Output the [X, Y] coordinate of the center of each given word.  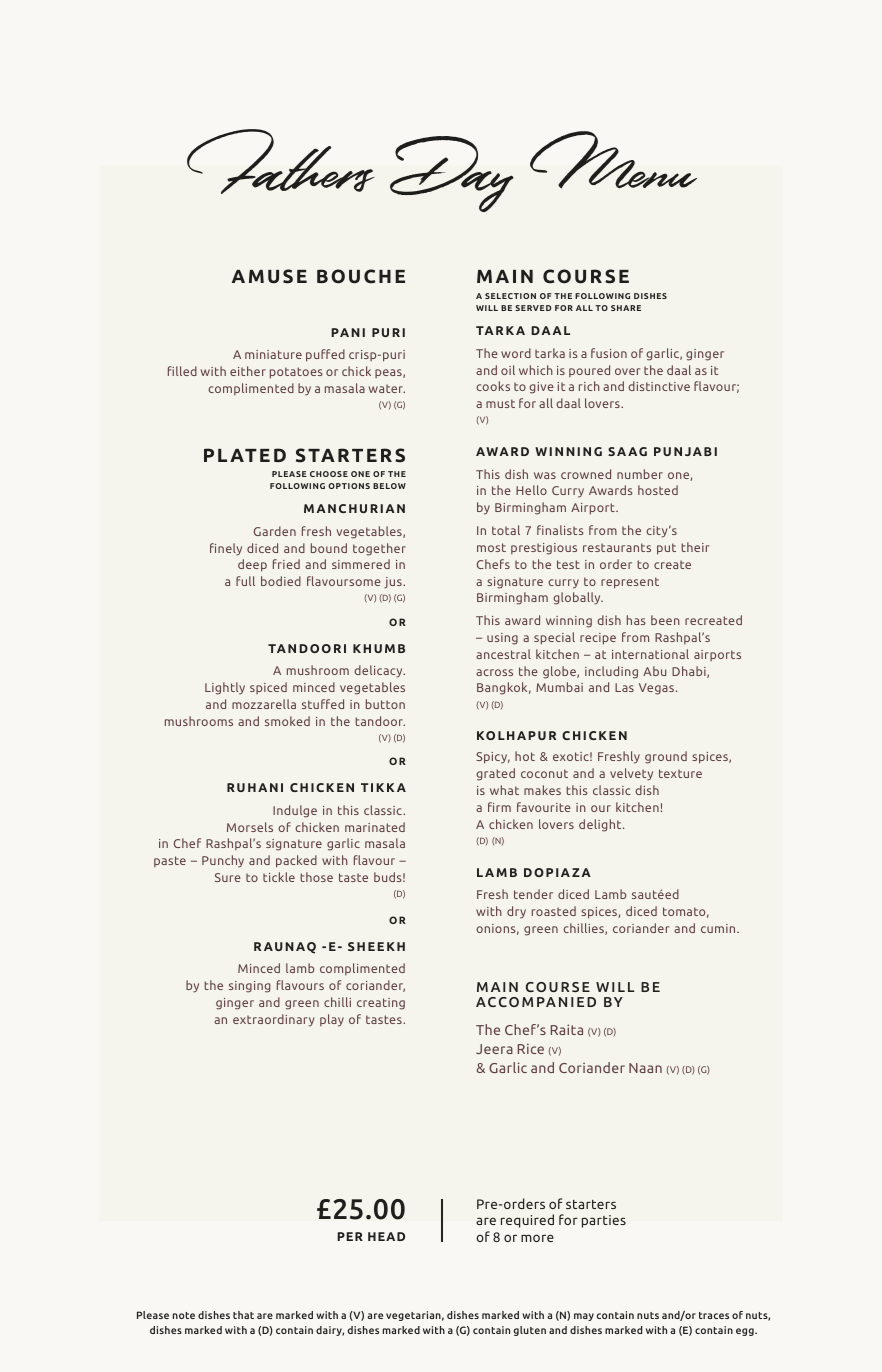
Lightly [225, 688]
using [502, 639]
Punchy [223, 861]
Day [452, 174]
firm [499, 807]
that [243, 1315]
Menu [613, 160]
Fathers [280, 161]
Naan [645, 1068]
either [248, 371]
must [500, 403]
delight [601, 825]
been [665, 620]
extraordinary [273, 1020]
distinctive [659, 386]
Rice [531, 1048]
